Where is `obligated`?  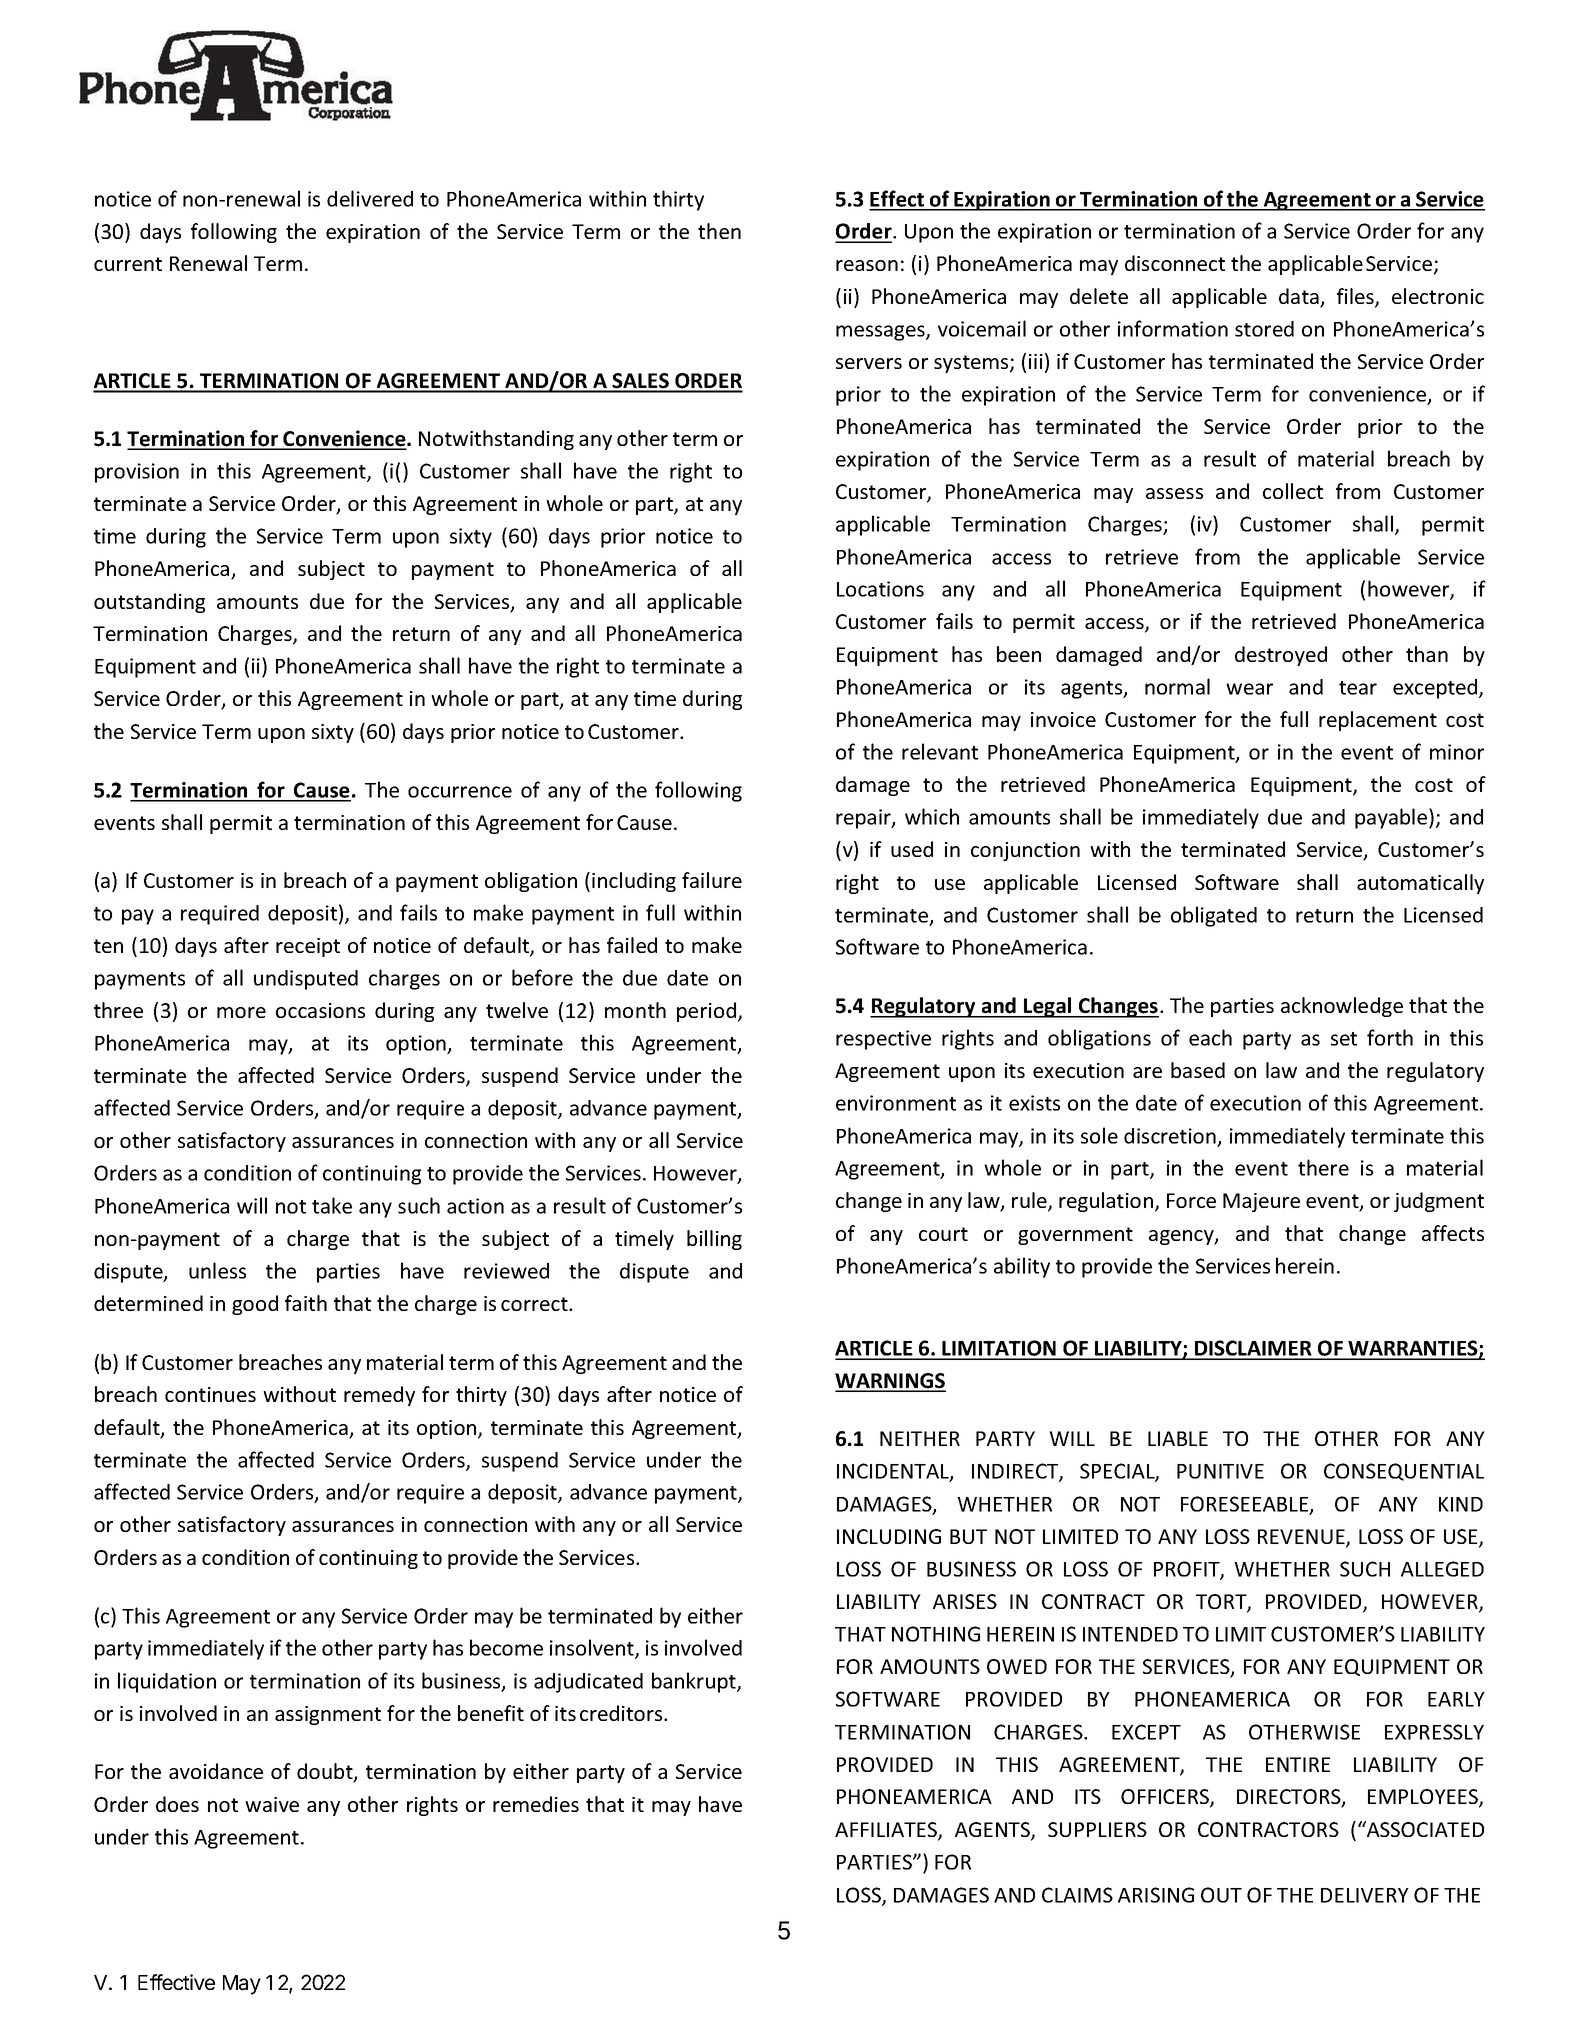 obligated is located at coordinates (1214, 916).
